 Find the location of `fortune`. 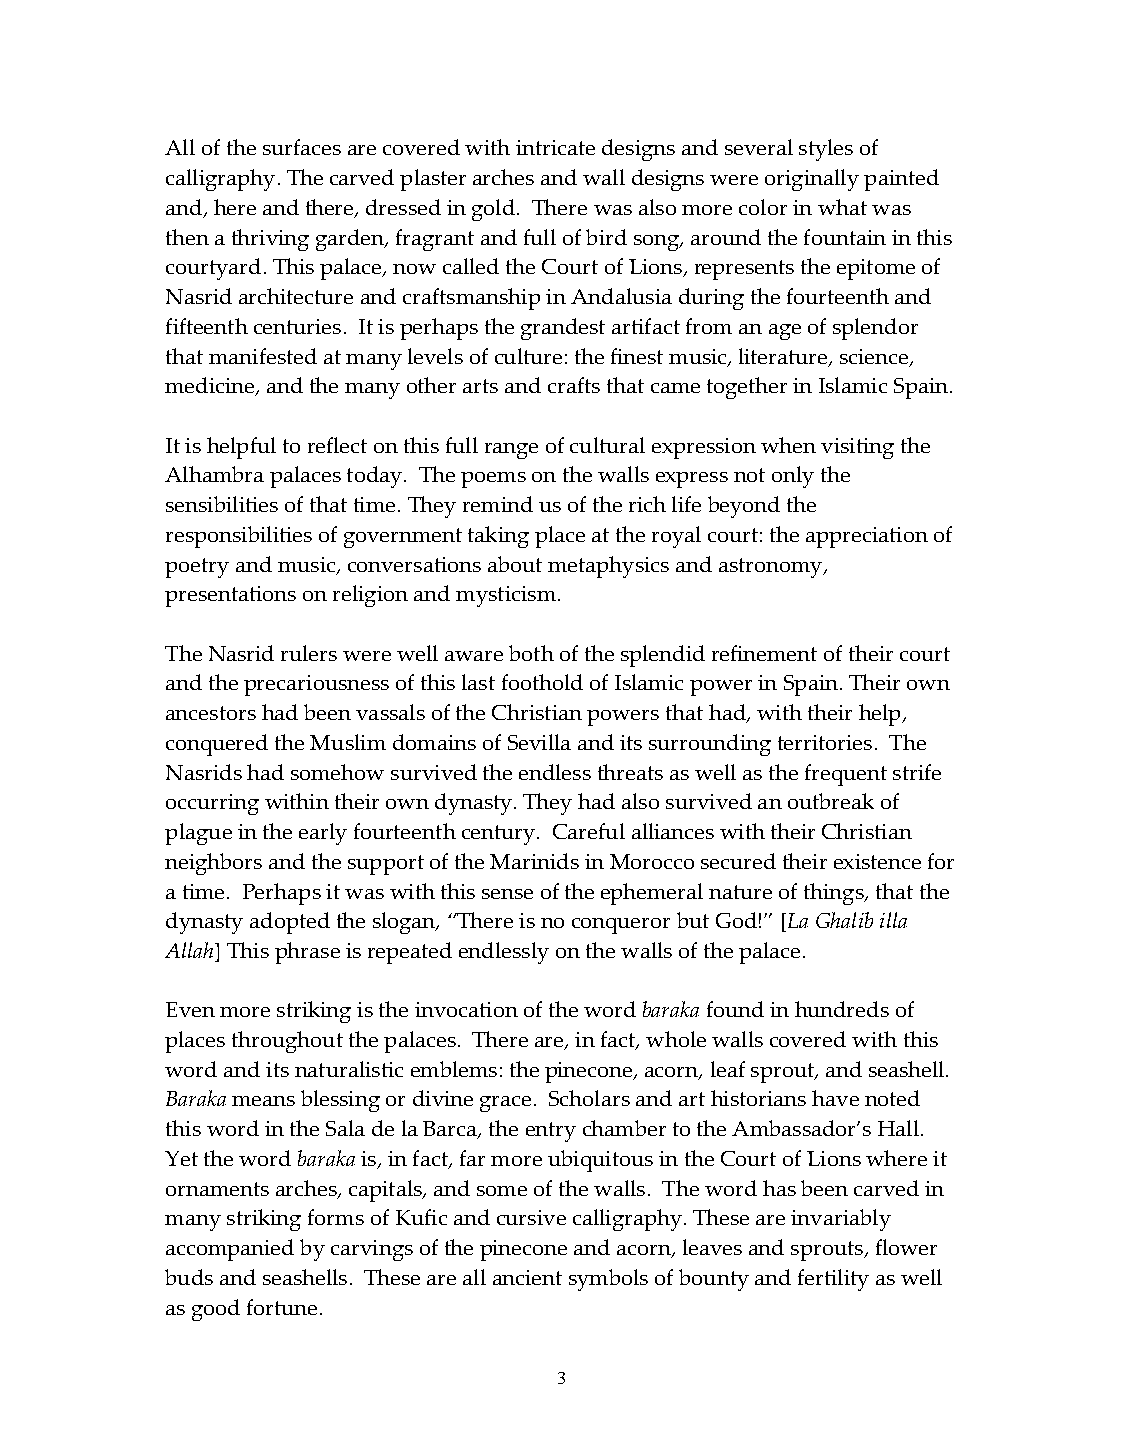

fortune is located at coordinates (282, 1307).
